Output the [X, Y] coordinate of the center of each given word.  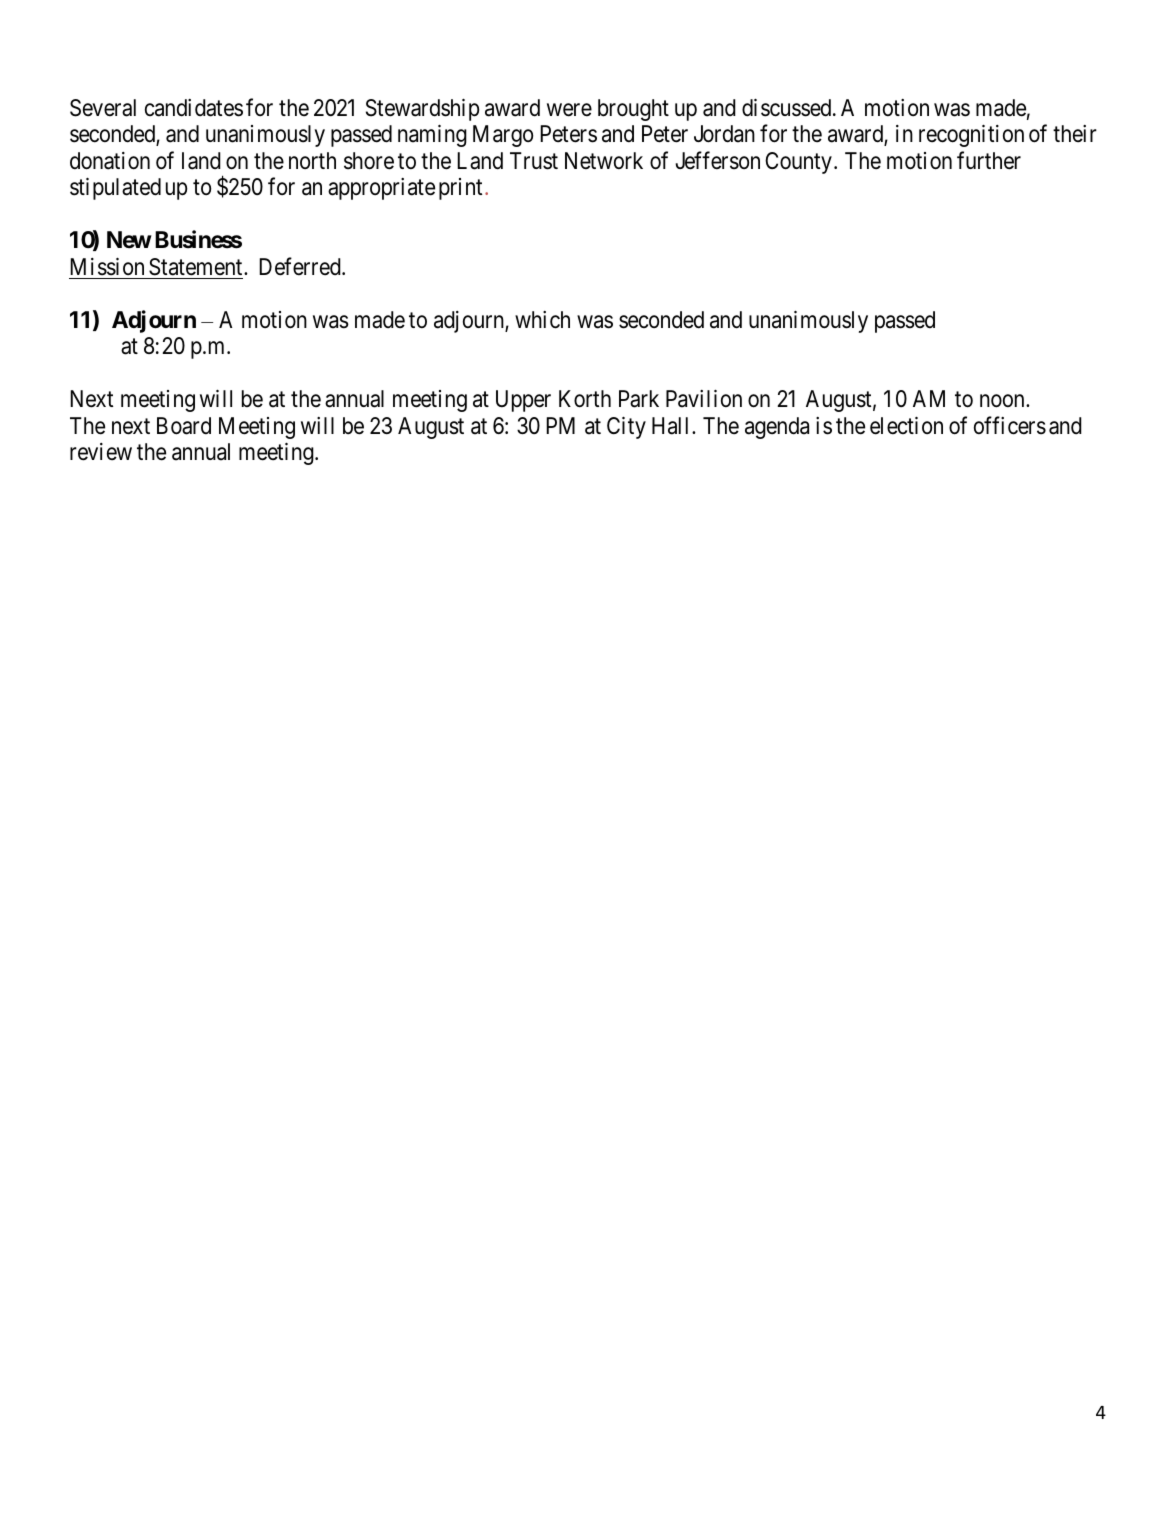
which [542, 320]
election [906, 426]
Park [639, 399]
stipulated [115, 189]
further [989, 160]
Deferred [301, 266]
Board [184, 426]
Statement [197, 267]
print [460, 189]
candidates [194, 108]
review [101, 452]
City [626, 428]
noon [1003, 401]
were [569, 110]
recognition [971, 136]
